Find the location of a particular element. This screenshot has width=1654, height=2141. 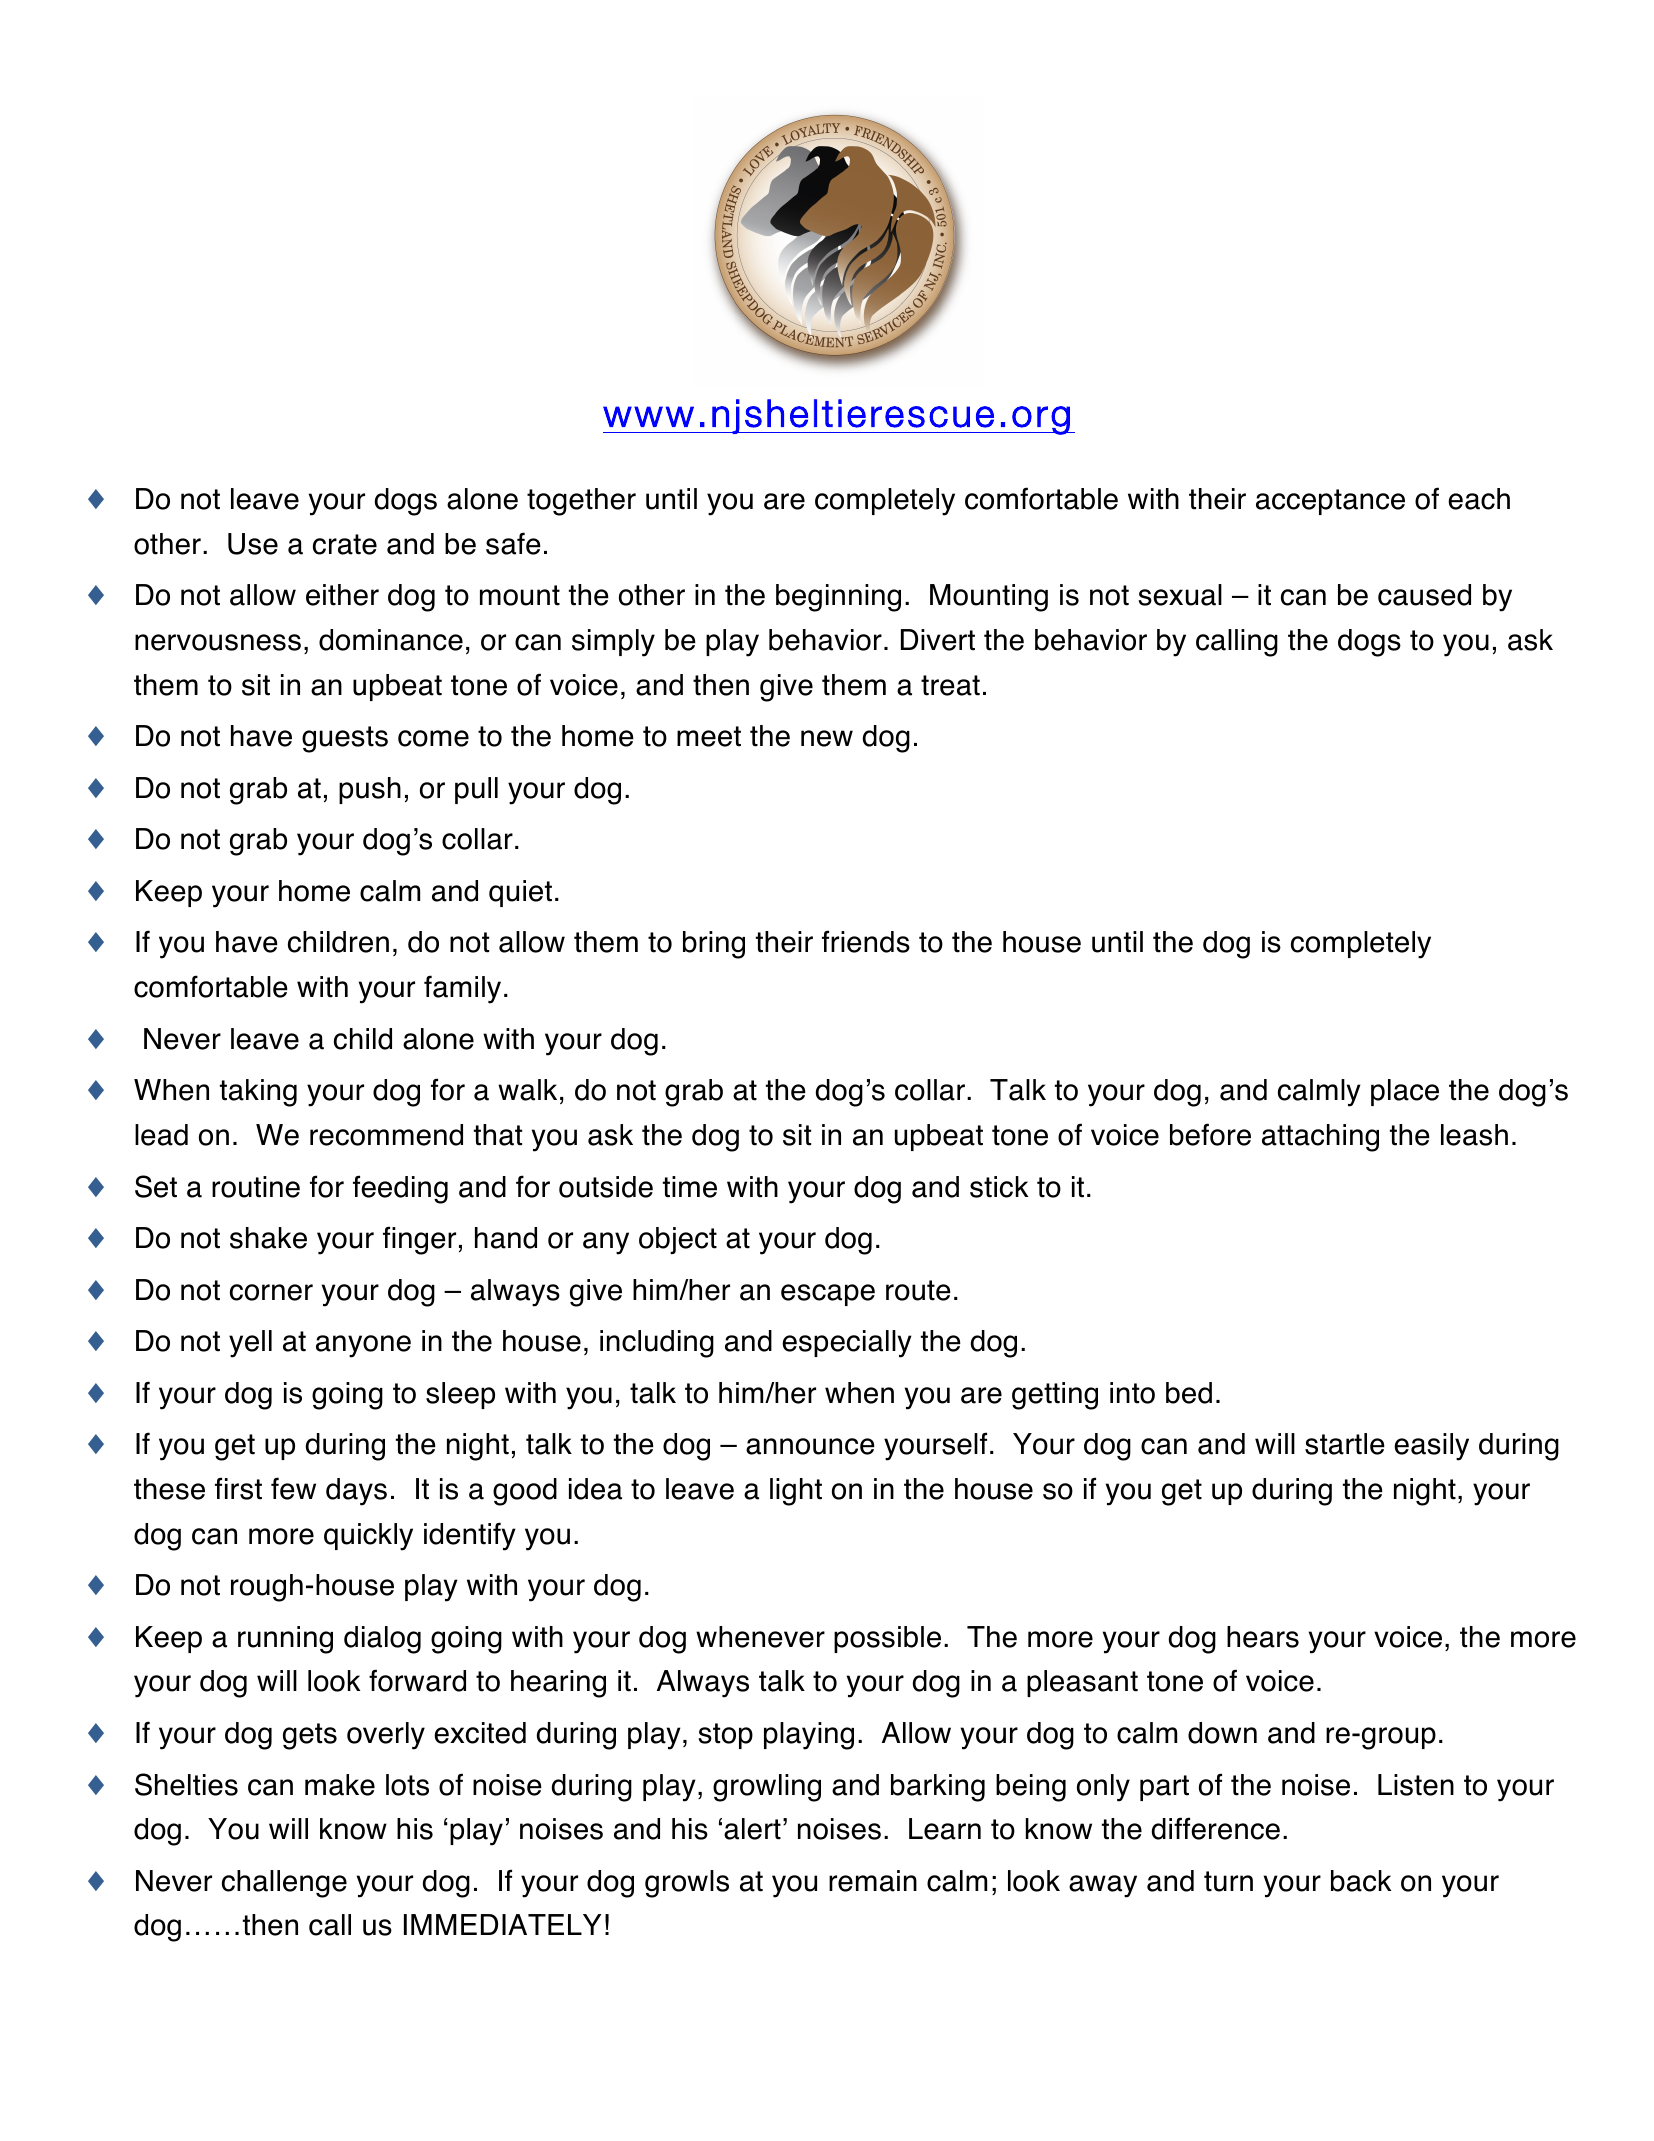

crate is located at coordinates (345, 544).
